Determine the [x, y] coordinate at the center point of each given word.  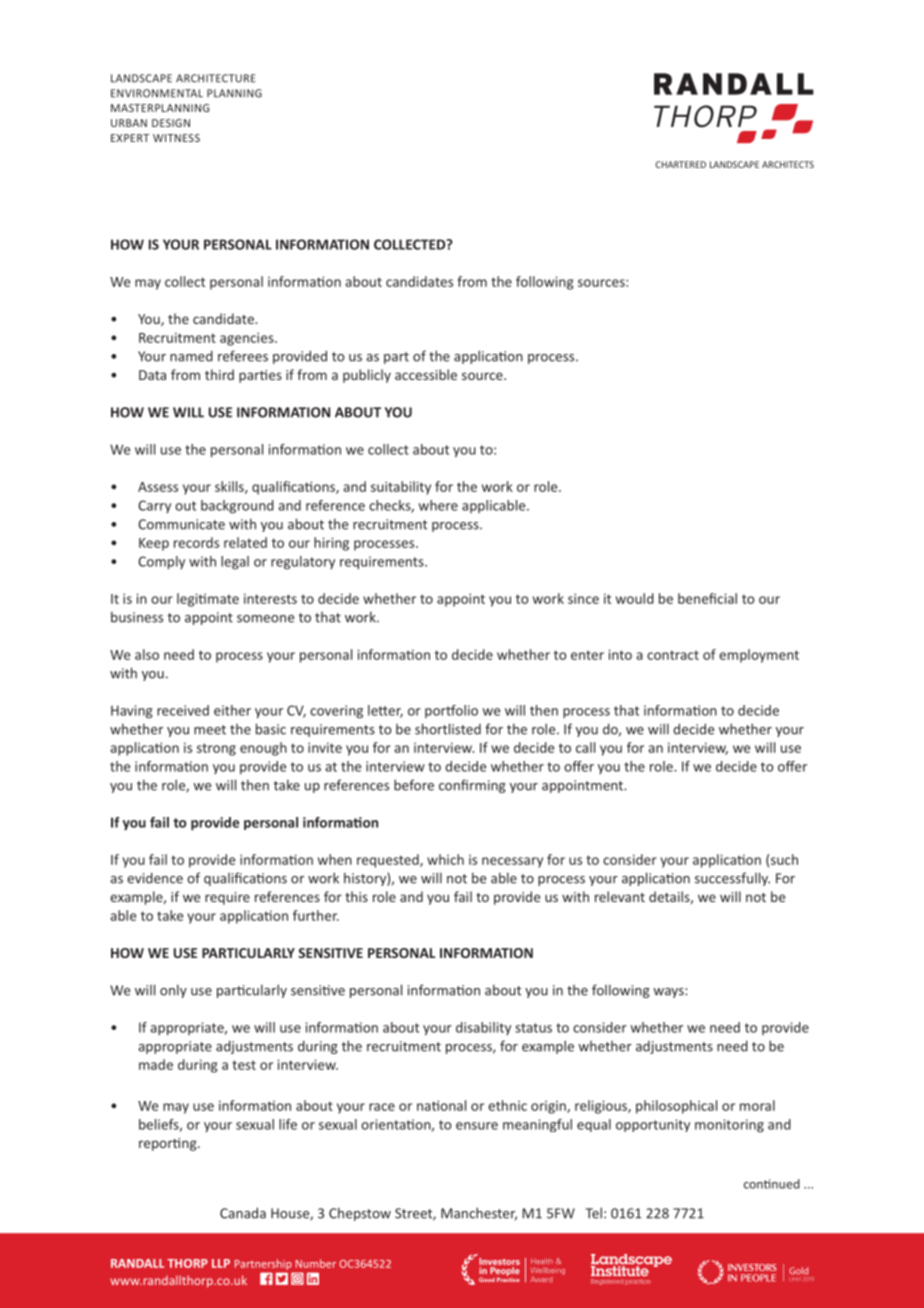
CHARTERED [681, 164]
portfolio [451, 711]
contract [673, 655]
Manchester [479, 1214]
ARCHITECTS [788, 164]
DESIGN [171, 123]
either [232, 710]
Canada [243, 1213]
